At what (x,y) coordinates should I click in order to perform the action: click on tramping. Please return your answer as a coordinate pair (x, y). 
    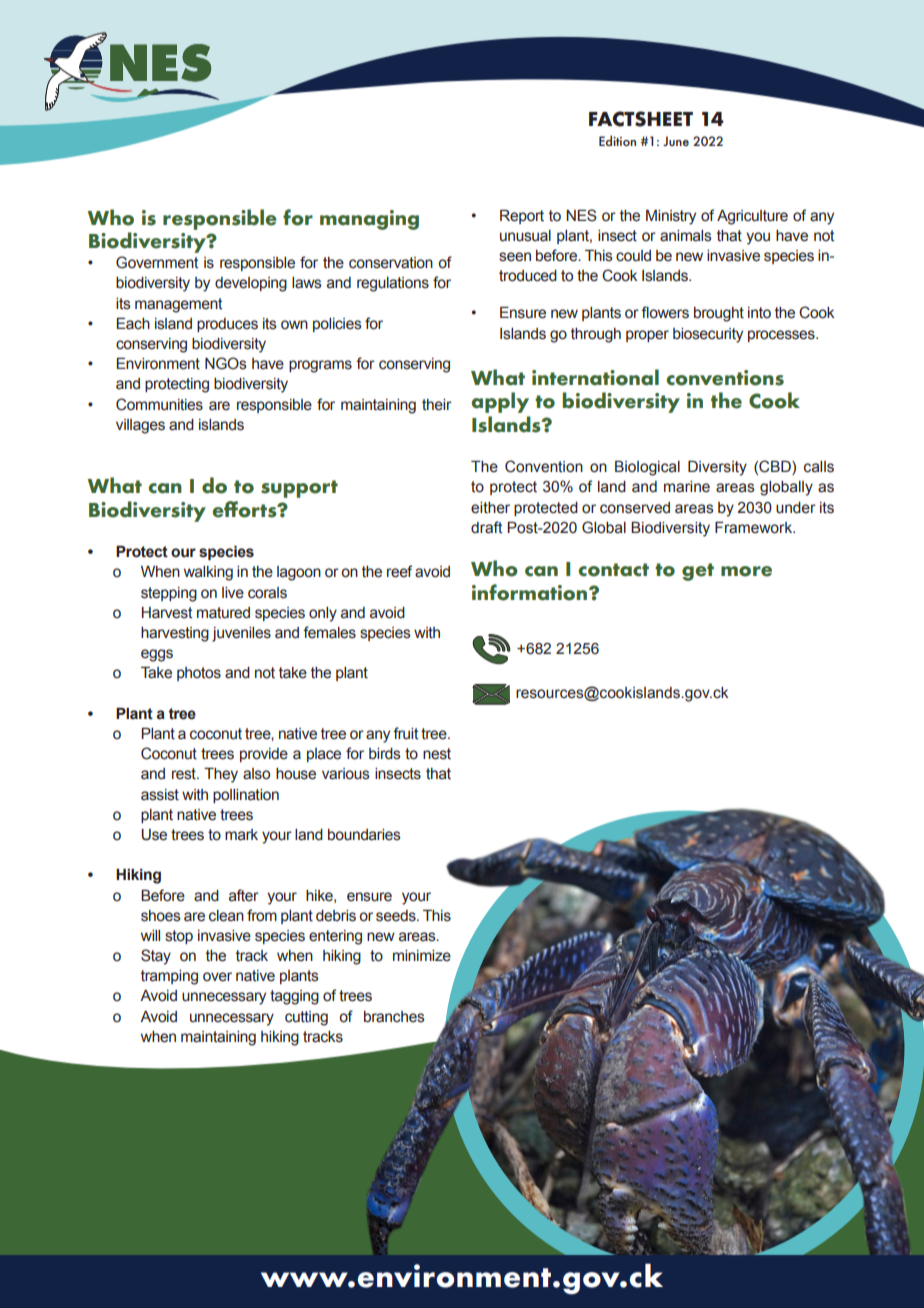
    Looking at the image, I should click on (169, 977).
